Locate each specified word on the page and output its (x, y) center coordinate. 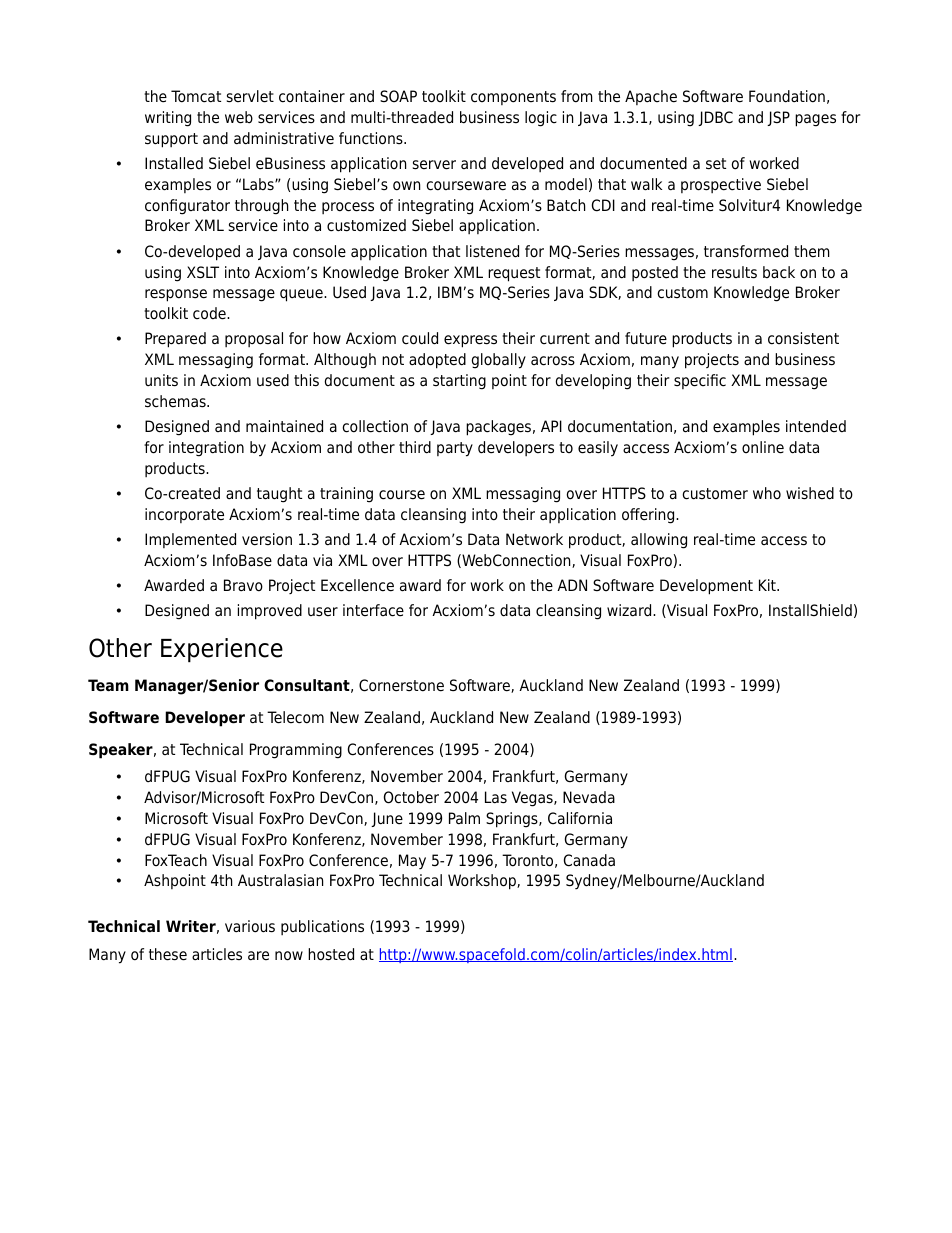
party (455, 449)
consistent (803, 338)
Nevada (589, 797)
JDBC (715, 118)
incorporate (184, 515)
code (210, 313)
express (470, 341)
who (767, 493)
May (412, 862)
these (168, 954)
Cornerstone (401, 685)
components (513, 98)
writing (168, 119)
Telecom (295, 717)
